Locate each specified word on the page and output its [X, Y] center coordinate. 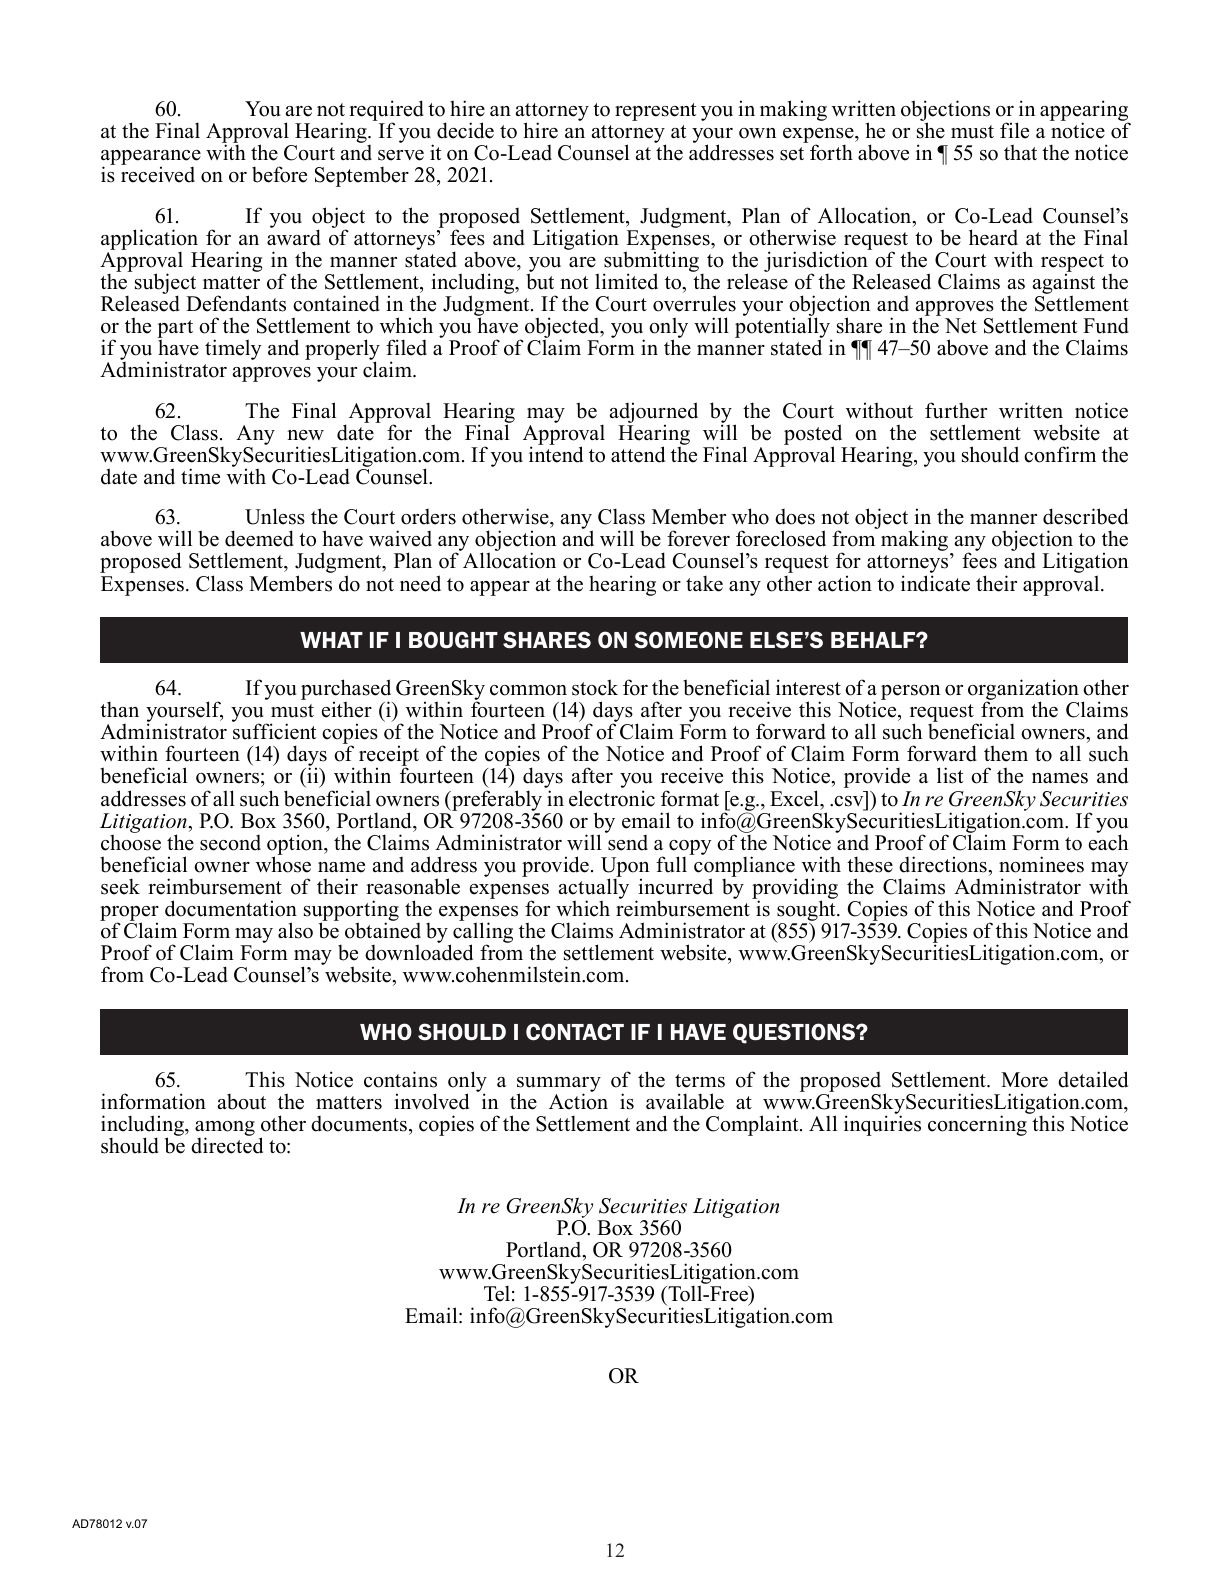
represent [655, 112]
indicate [935, 583]
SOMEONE [688, 640]
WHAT [331, 640]
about [242, 1102]
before [279, 174]
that [1020, 152]
